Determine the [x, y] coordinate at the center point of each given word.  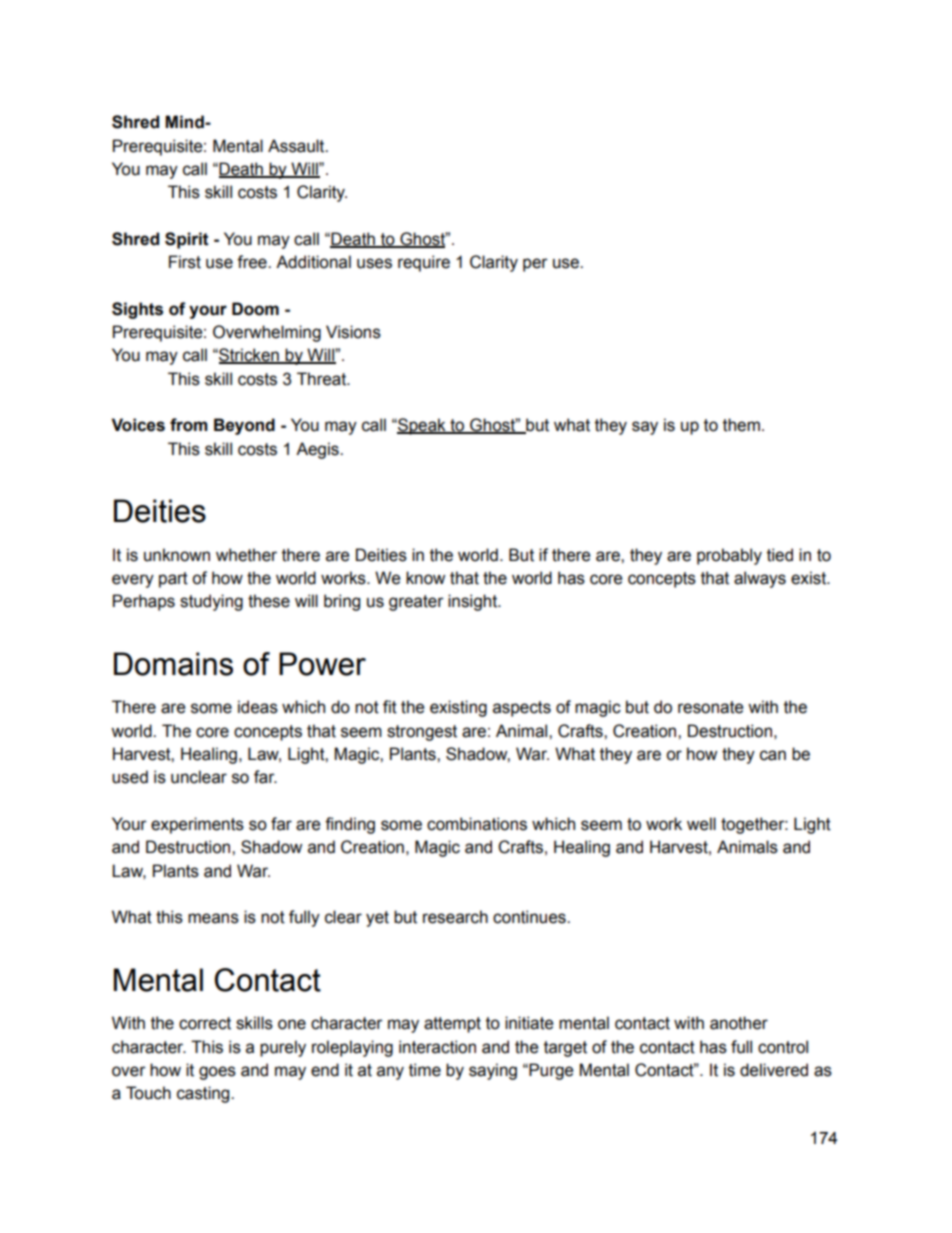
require [424, 263]
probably [729, 556]
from [189, 425]
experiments [197, 825]
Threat [322, 379]
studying [211, 602]
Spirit [187, 240]
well [701, 824]
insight [474, 602]
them [741, 425]
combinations [477, 824]
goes [217, 1073]
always [760, 579]
